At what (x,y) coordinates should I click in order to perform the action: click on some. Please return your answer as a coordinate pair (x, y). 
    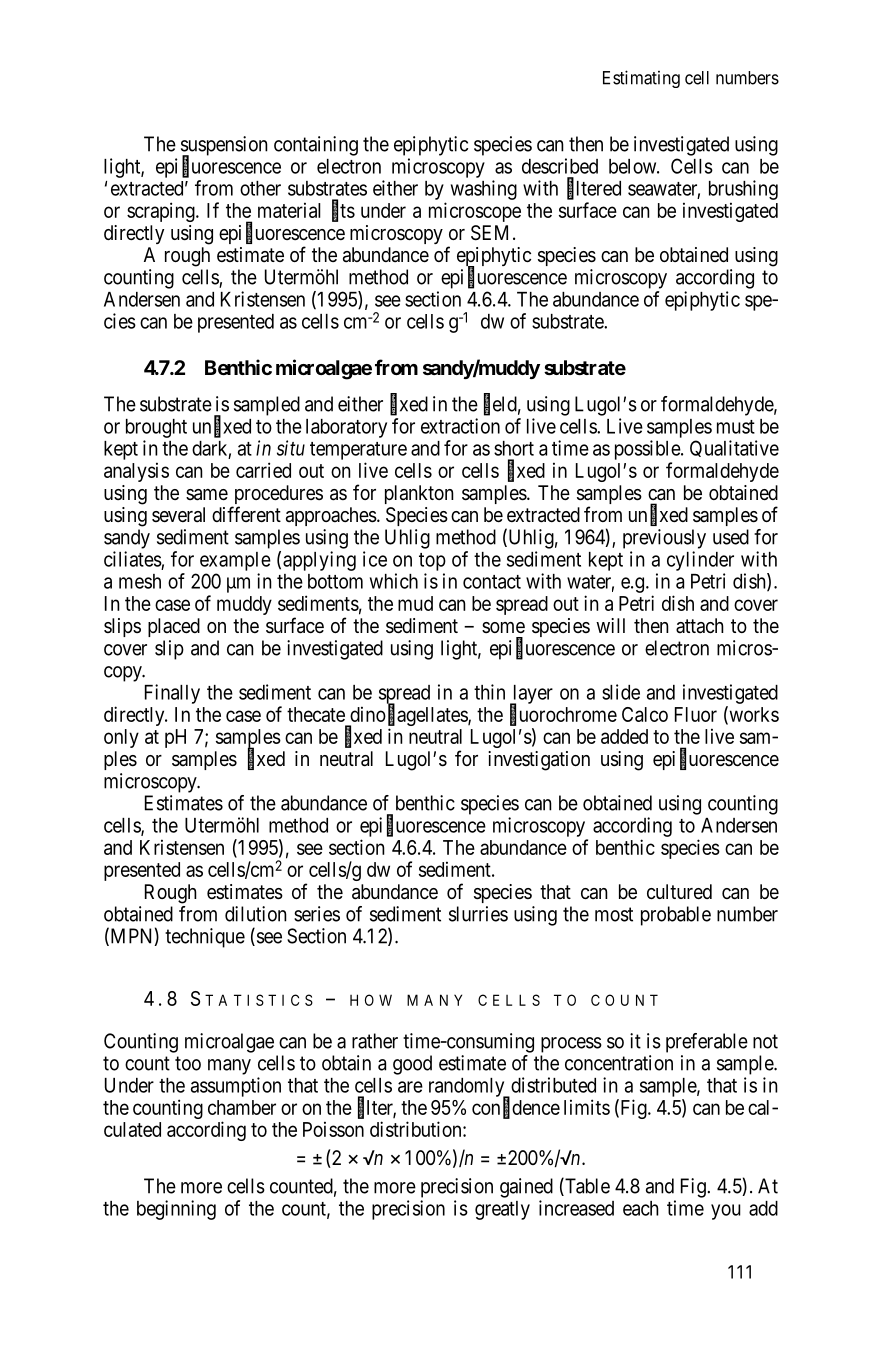
    Looking at the image, I should click on (503, 627).
